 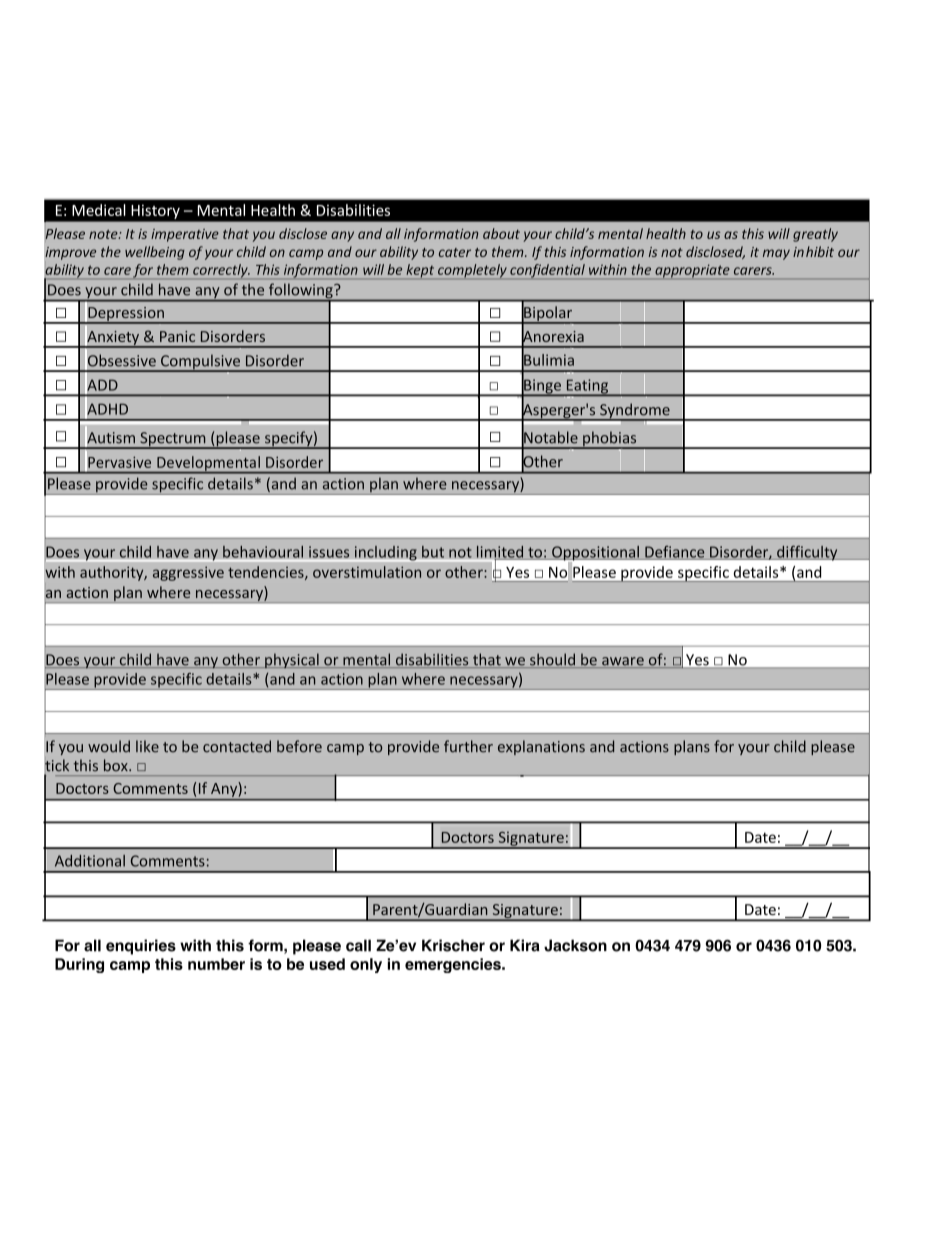 What do you see at coordinates (776, 254) in the image?
I see `may` at bounding box center [776, 254].
